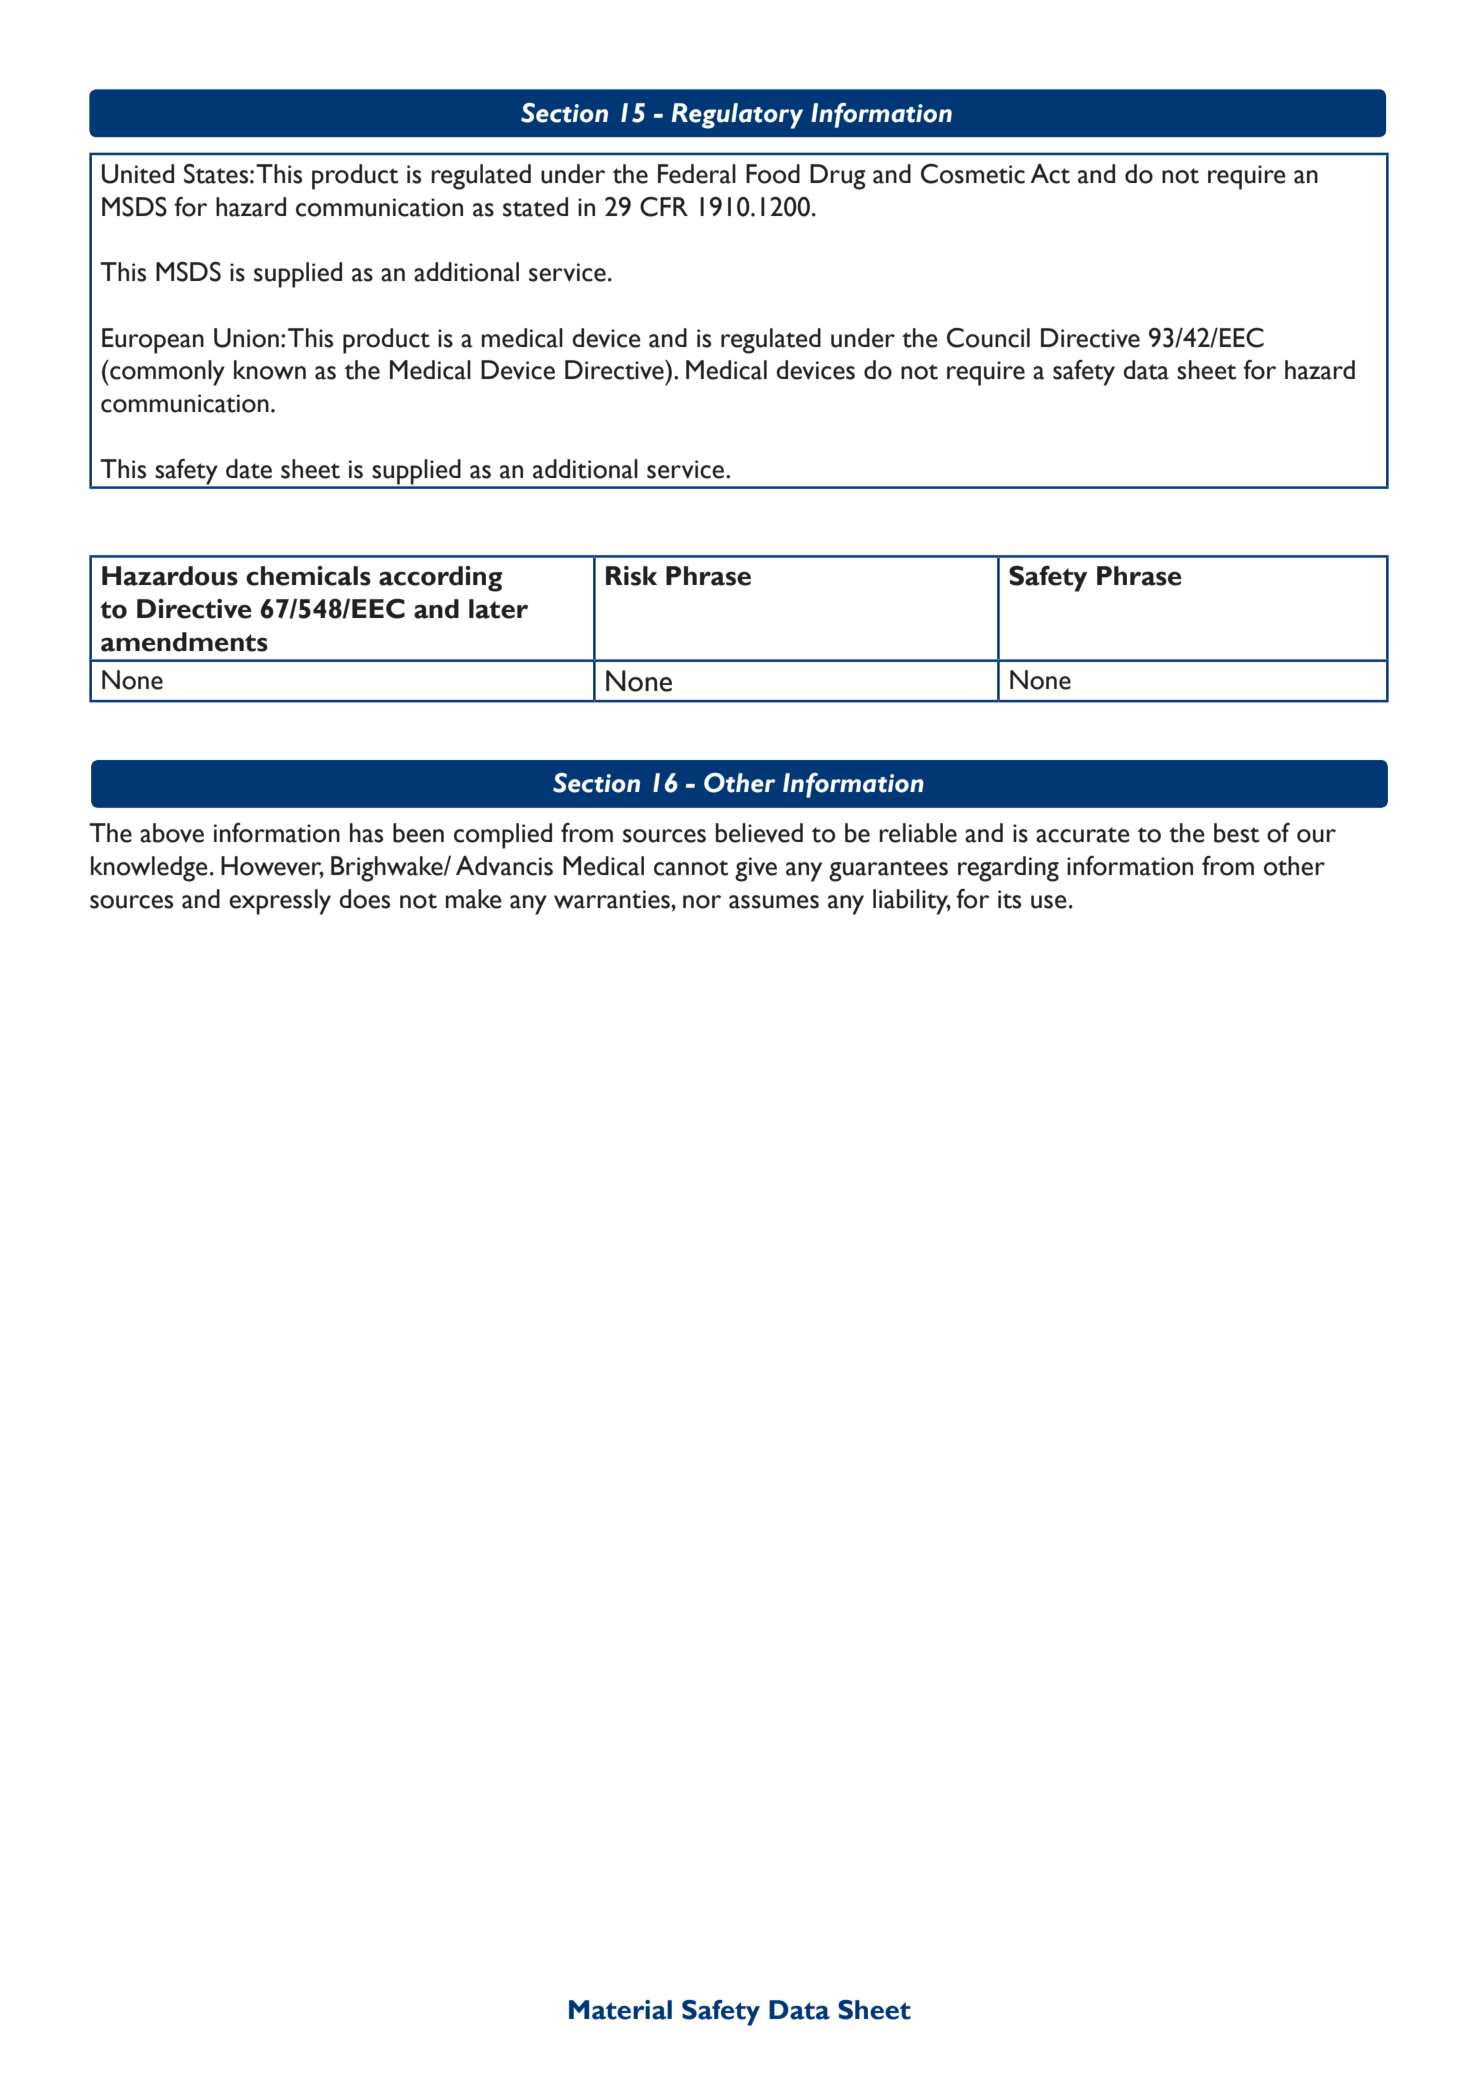 The image size is (1478, 2090). I want to click on accurate, so click(1083, 835).
